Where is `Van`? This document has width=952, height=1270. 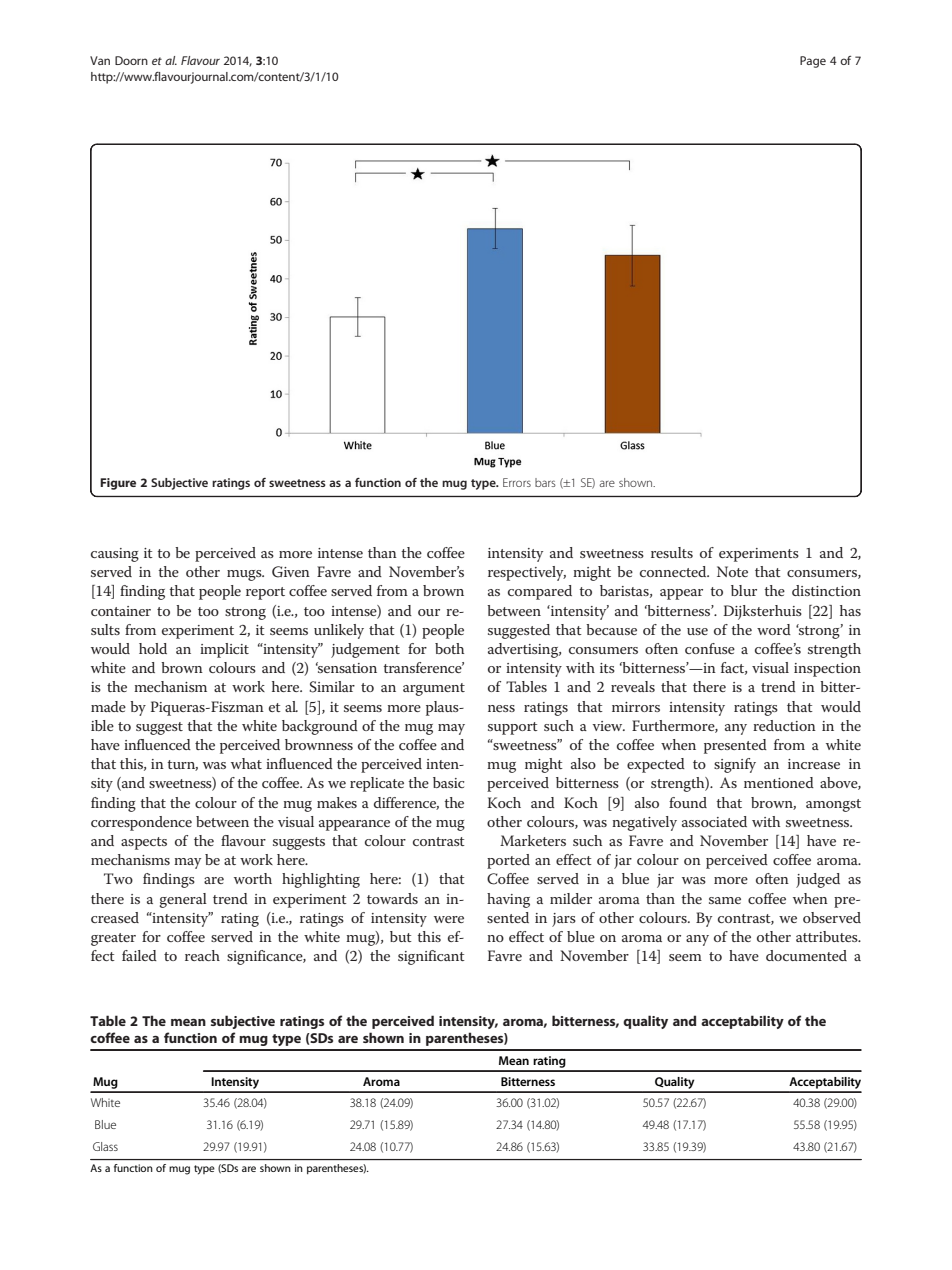
Van is located at coordinates (100, 60).
